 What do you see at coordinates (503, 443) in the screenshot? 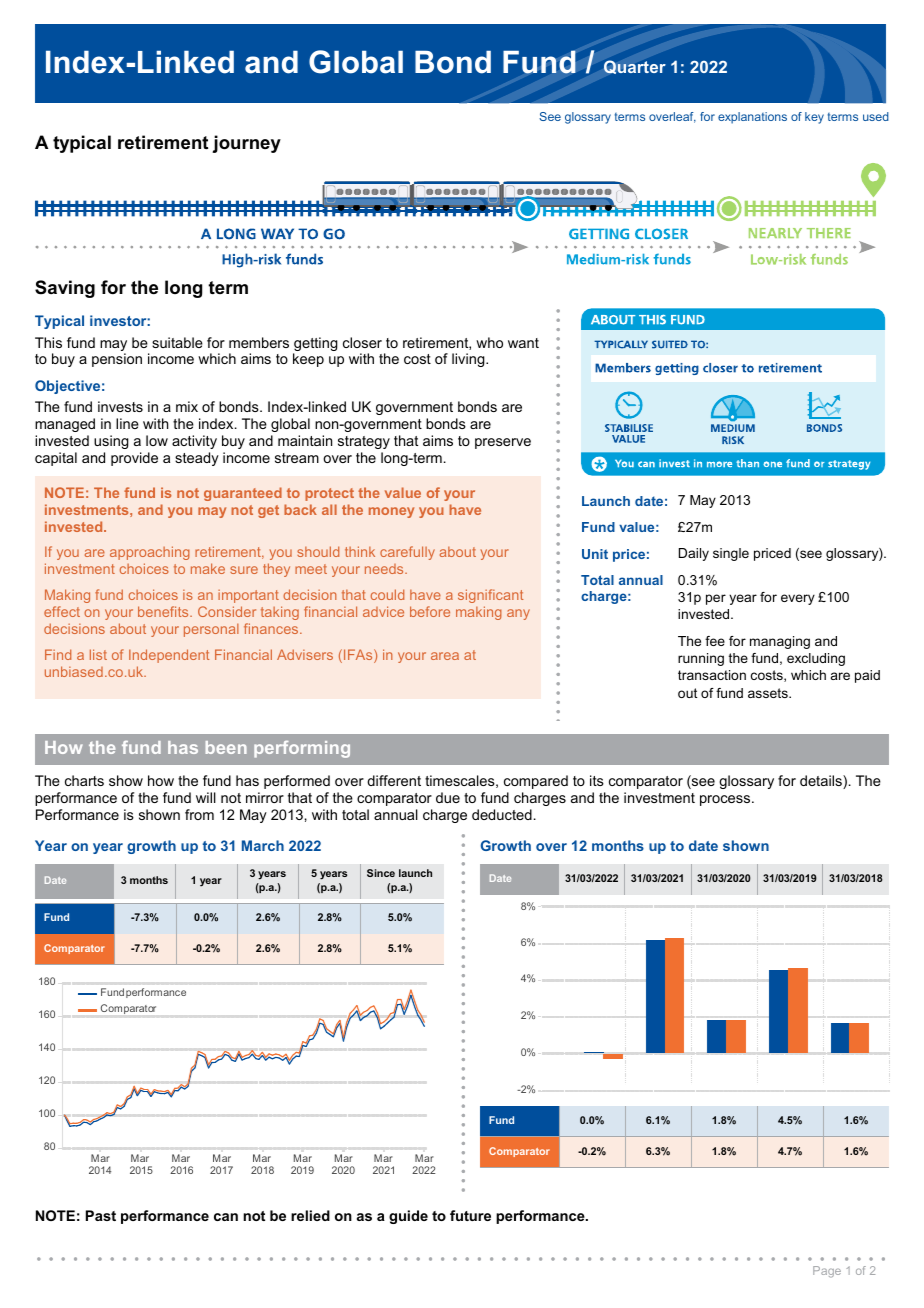
I see `preserve` at bounding box center [503, 443].
